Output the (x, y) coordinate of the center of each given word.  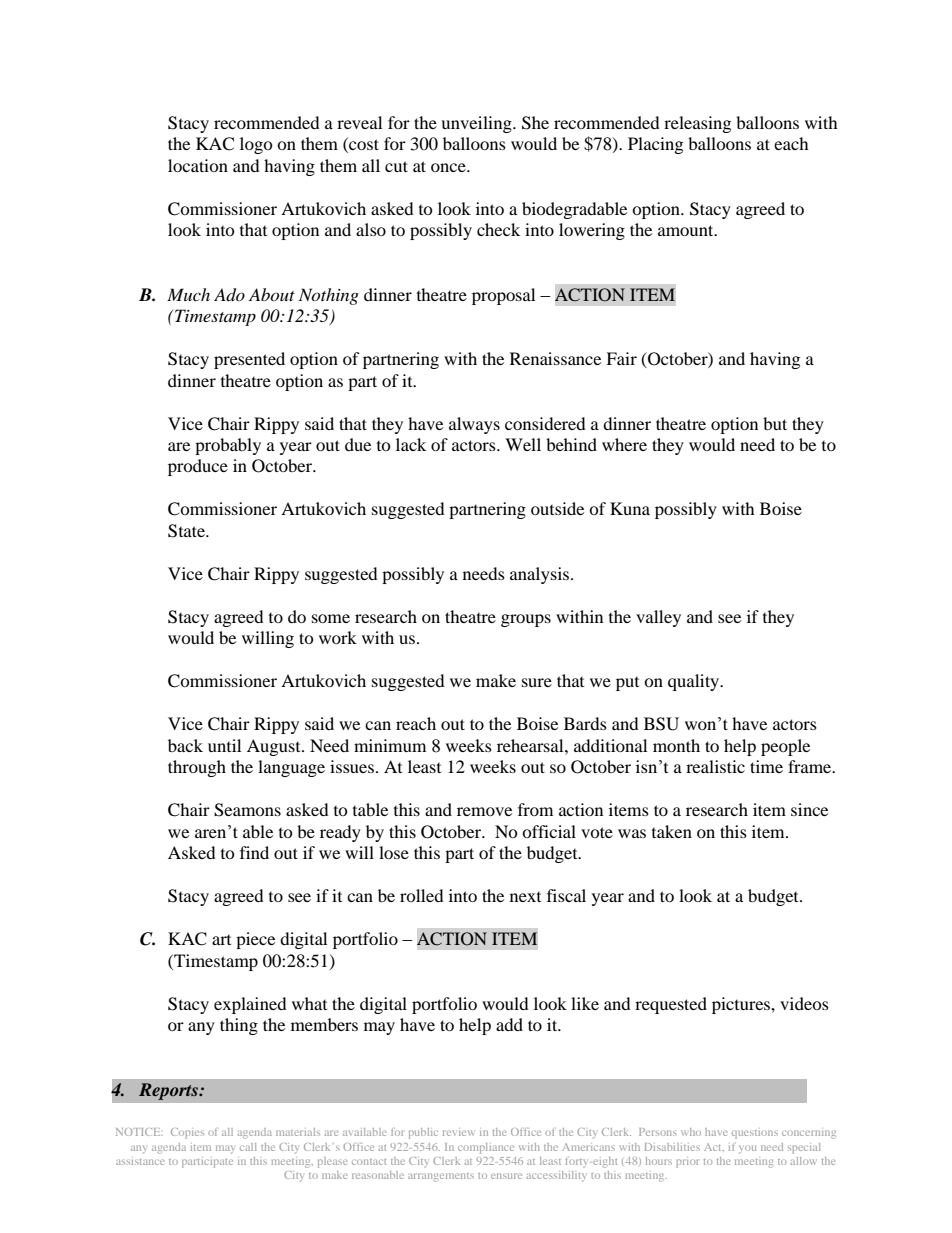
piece (255, 940)
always (474, 425)
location (198, 165)
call (248, 1147)
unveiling (477, 124)
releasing (697, 124)
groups (526, 620)
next (525, 897)
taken (672, 831)
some (331, 618)
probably (228, 446)
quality (695, 682)
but (775, 423)
